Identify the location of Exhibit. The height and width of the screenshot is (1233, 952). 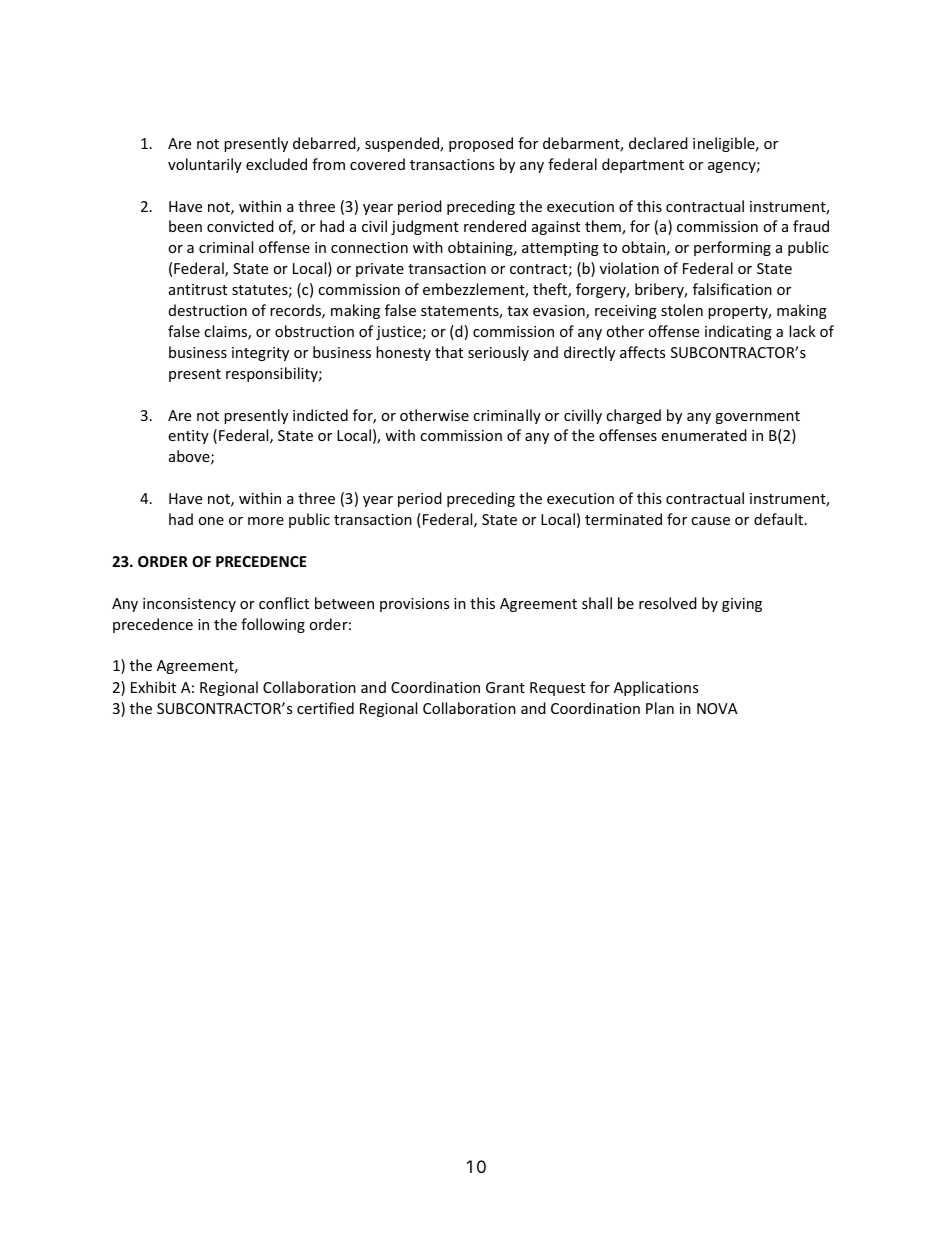
(153, 687).
